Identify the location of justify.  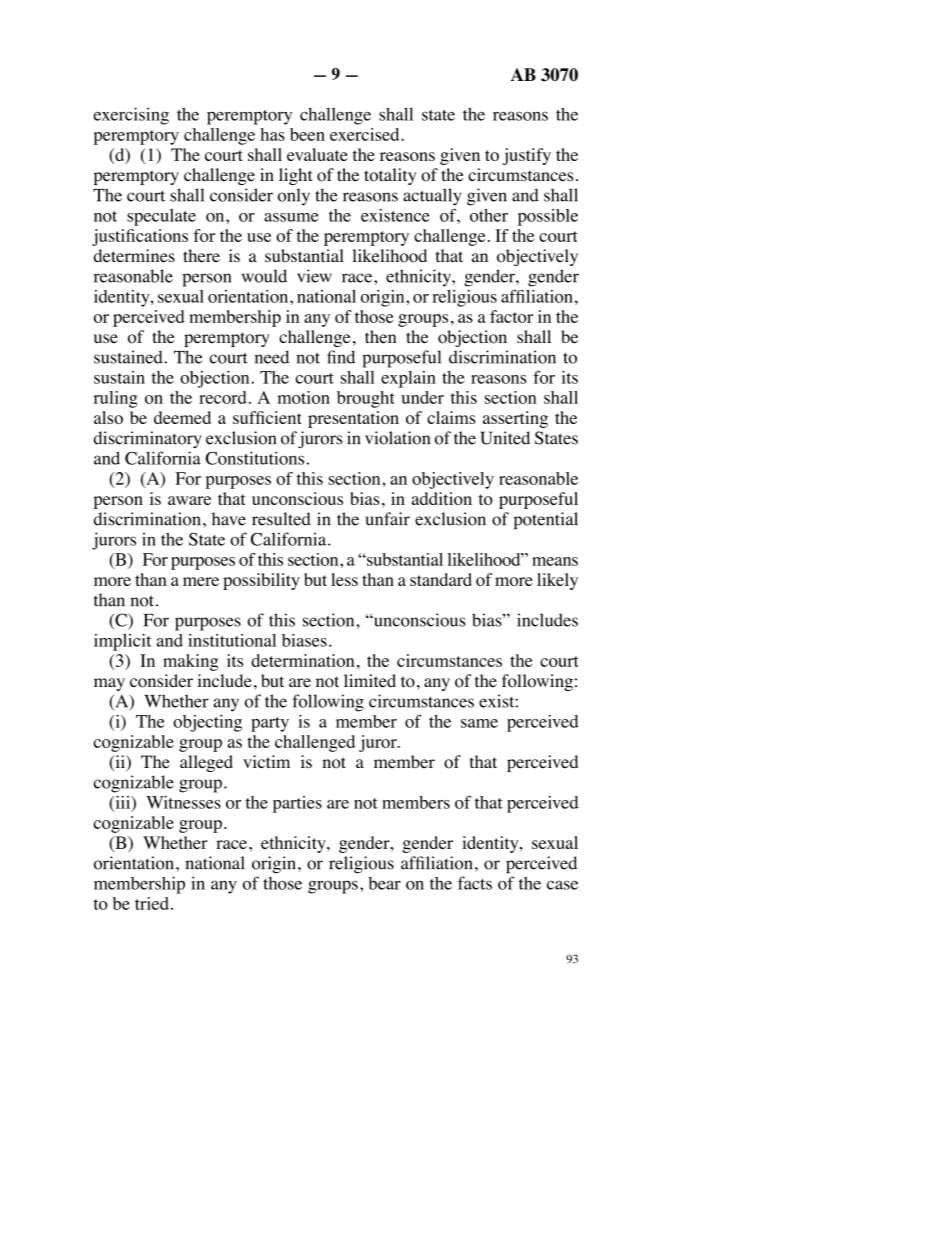
(527, 156).
